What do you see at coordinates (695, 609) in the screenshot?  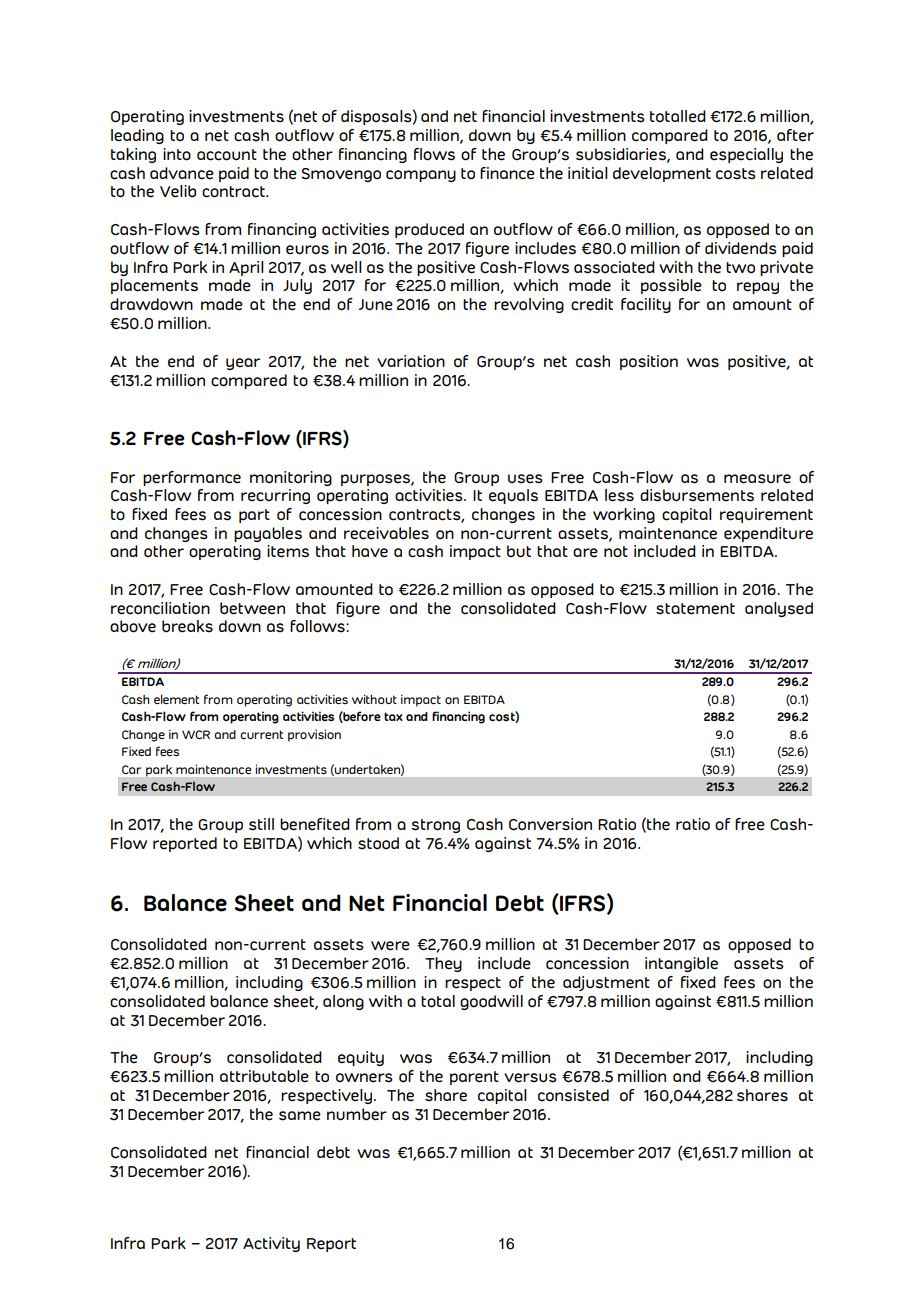 I see `statement` at bounding box center [695, 609].
